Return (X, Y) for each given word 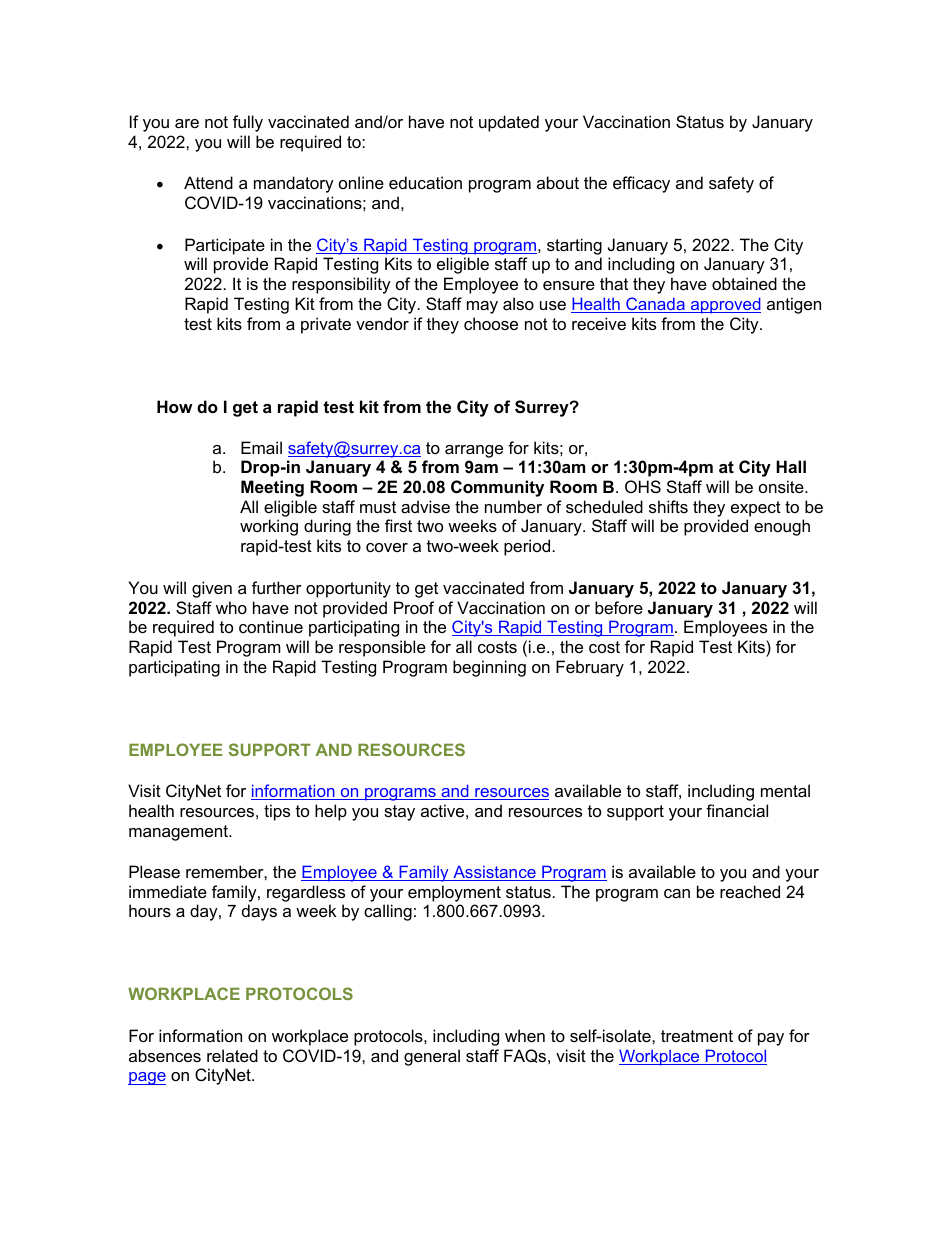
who (231, 607)
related (232, 1055)
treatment (697, 1036)
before (619, 607)
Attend (208, 182)
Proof (414, 607)
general (432, 1057)
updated (509, 123)
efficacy (641, 184)
